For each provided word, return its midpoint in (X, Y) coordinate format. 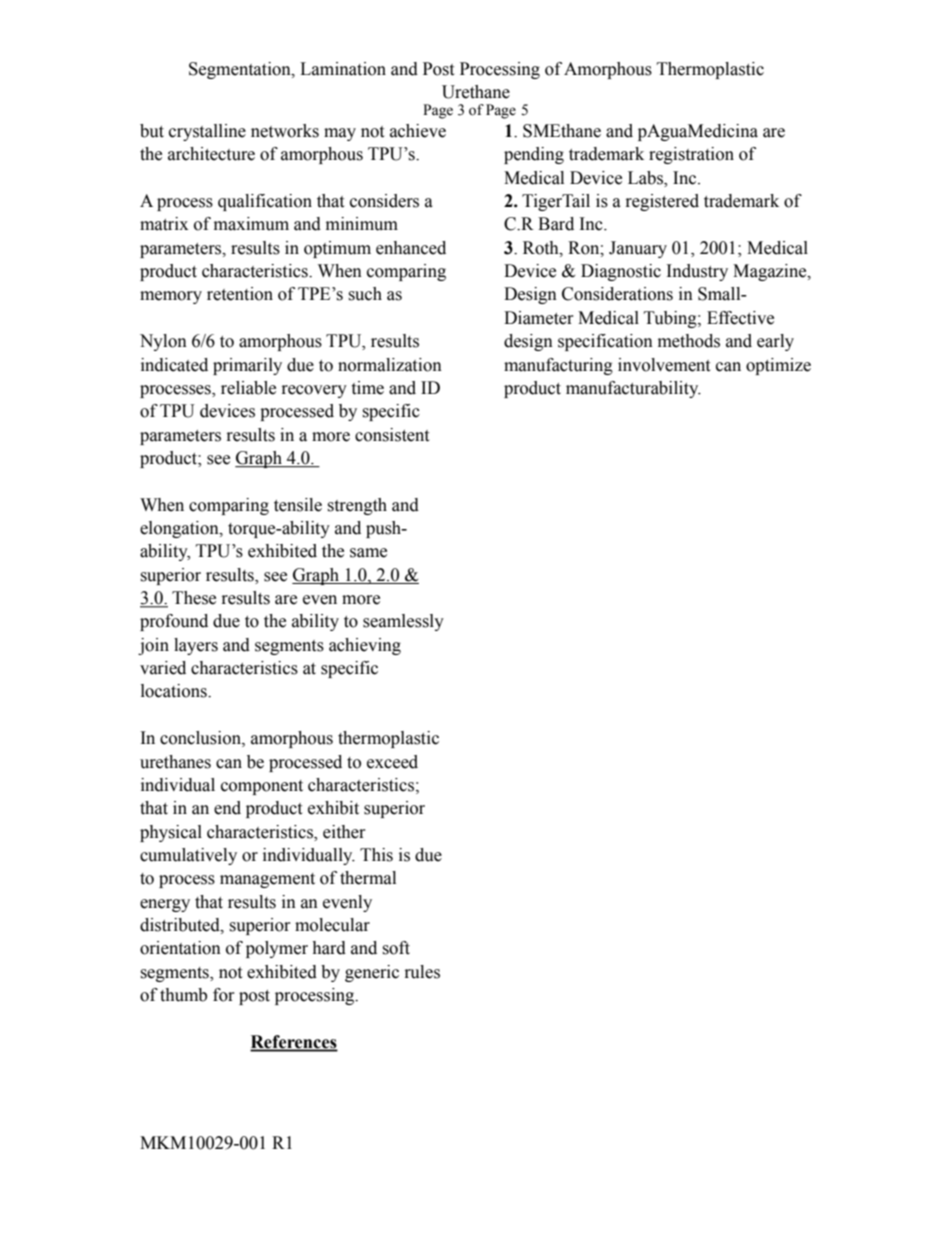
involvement (664, 365)
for (224, 995)
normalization (390, 365)
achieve (418, 131)
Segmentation (241, 70)
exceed (392, 762)
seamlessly (403, 622)
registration (691, 155)
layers (196, 646)
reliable (248, 388)
